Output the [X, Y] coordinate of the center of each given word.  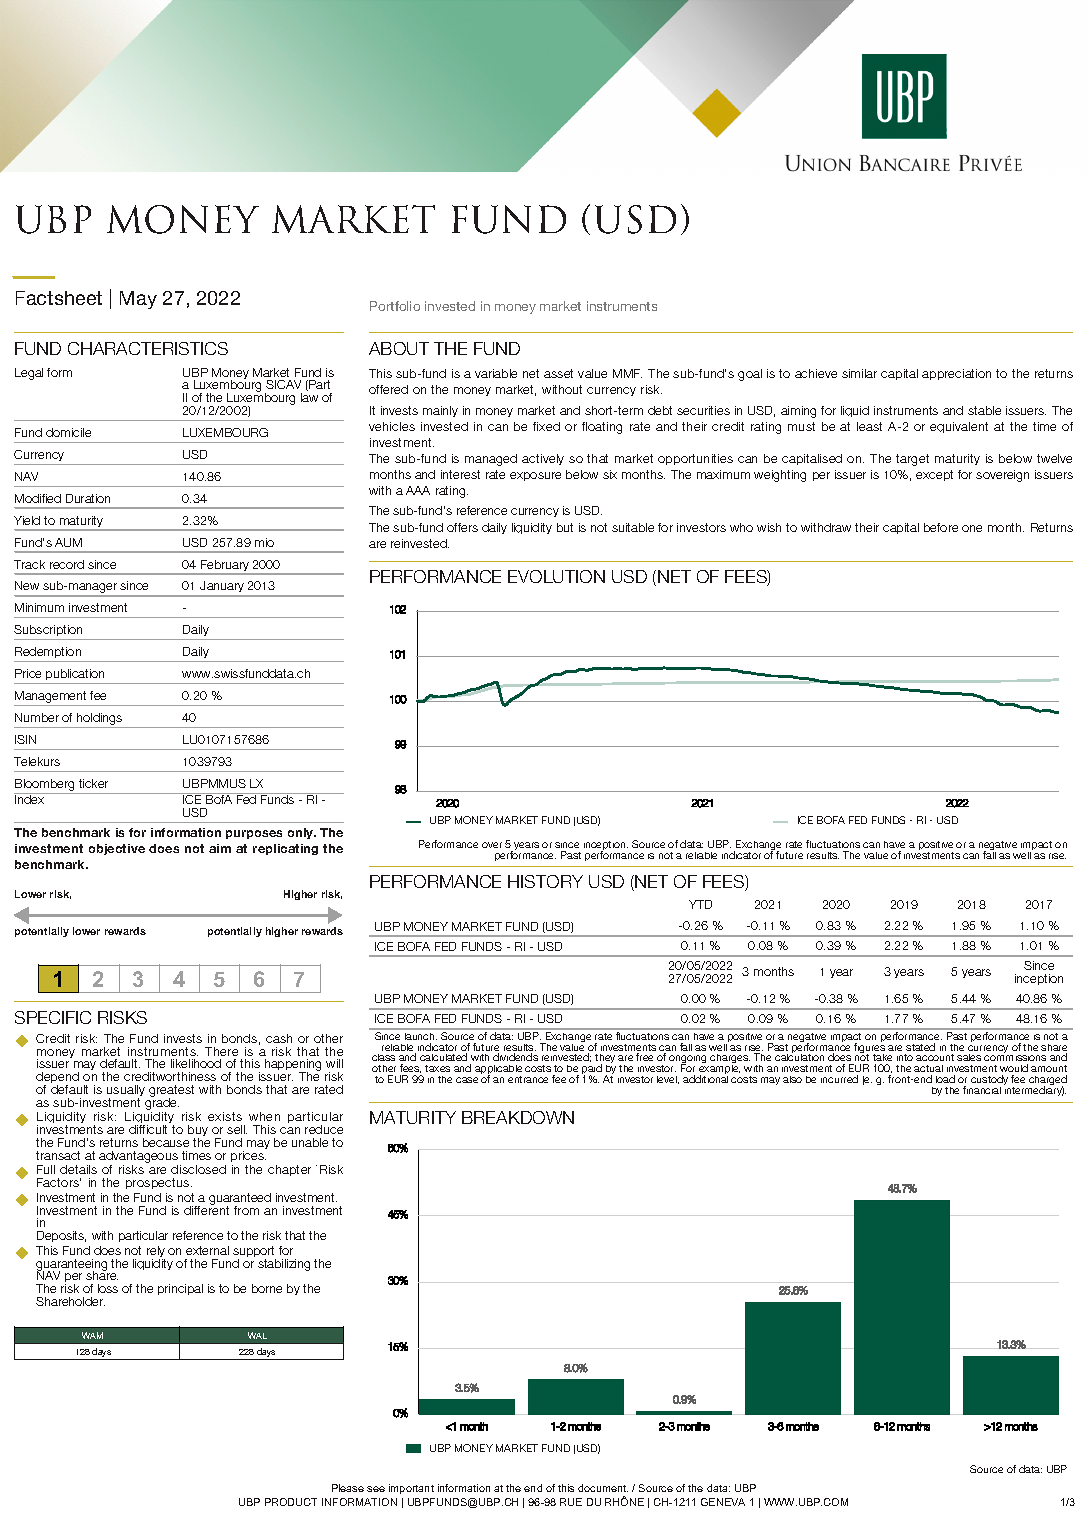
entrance [528, 1079]
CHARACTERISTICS [148, 348]
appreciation [956, 374]
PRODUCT [291, 1502]
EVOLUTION [556, 576]
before [941, 527]
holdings [100, 720]
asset [558, 373]
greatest [171, 1092]
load [945, 1079]
